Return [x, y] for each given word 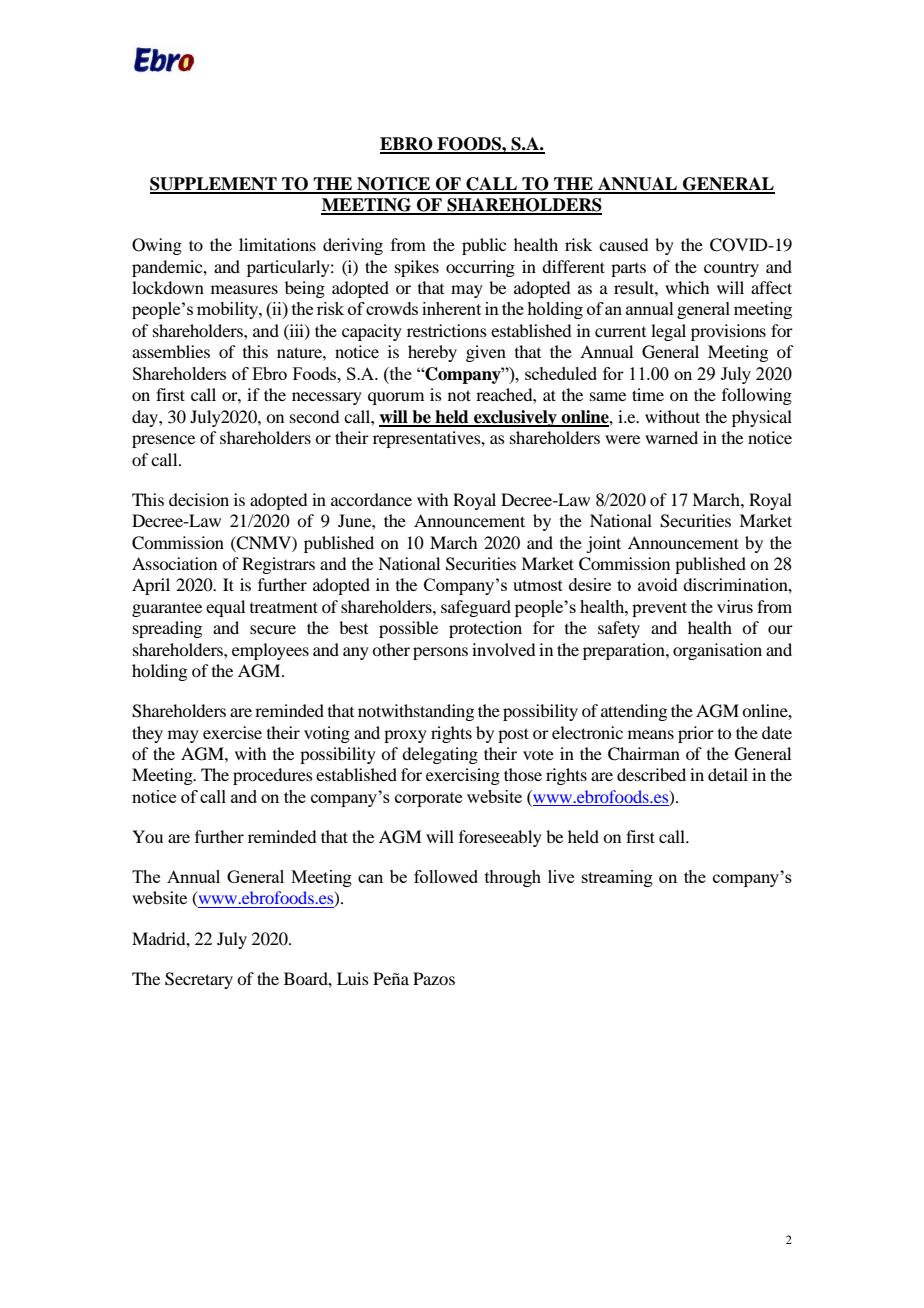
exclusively [515, 418]
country [731, 269]
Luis [353, 978]
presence [163, 441]
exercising [463, 776]
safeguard [476, 608]
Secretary [199, 980]
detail [728, 774]
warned [671, 437]
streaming [617, 878]
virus [735, 606]
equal [225, 608]
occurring [480, 268]
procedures [273, 776]
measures [244, 289]
